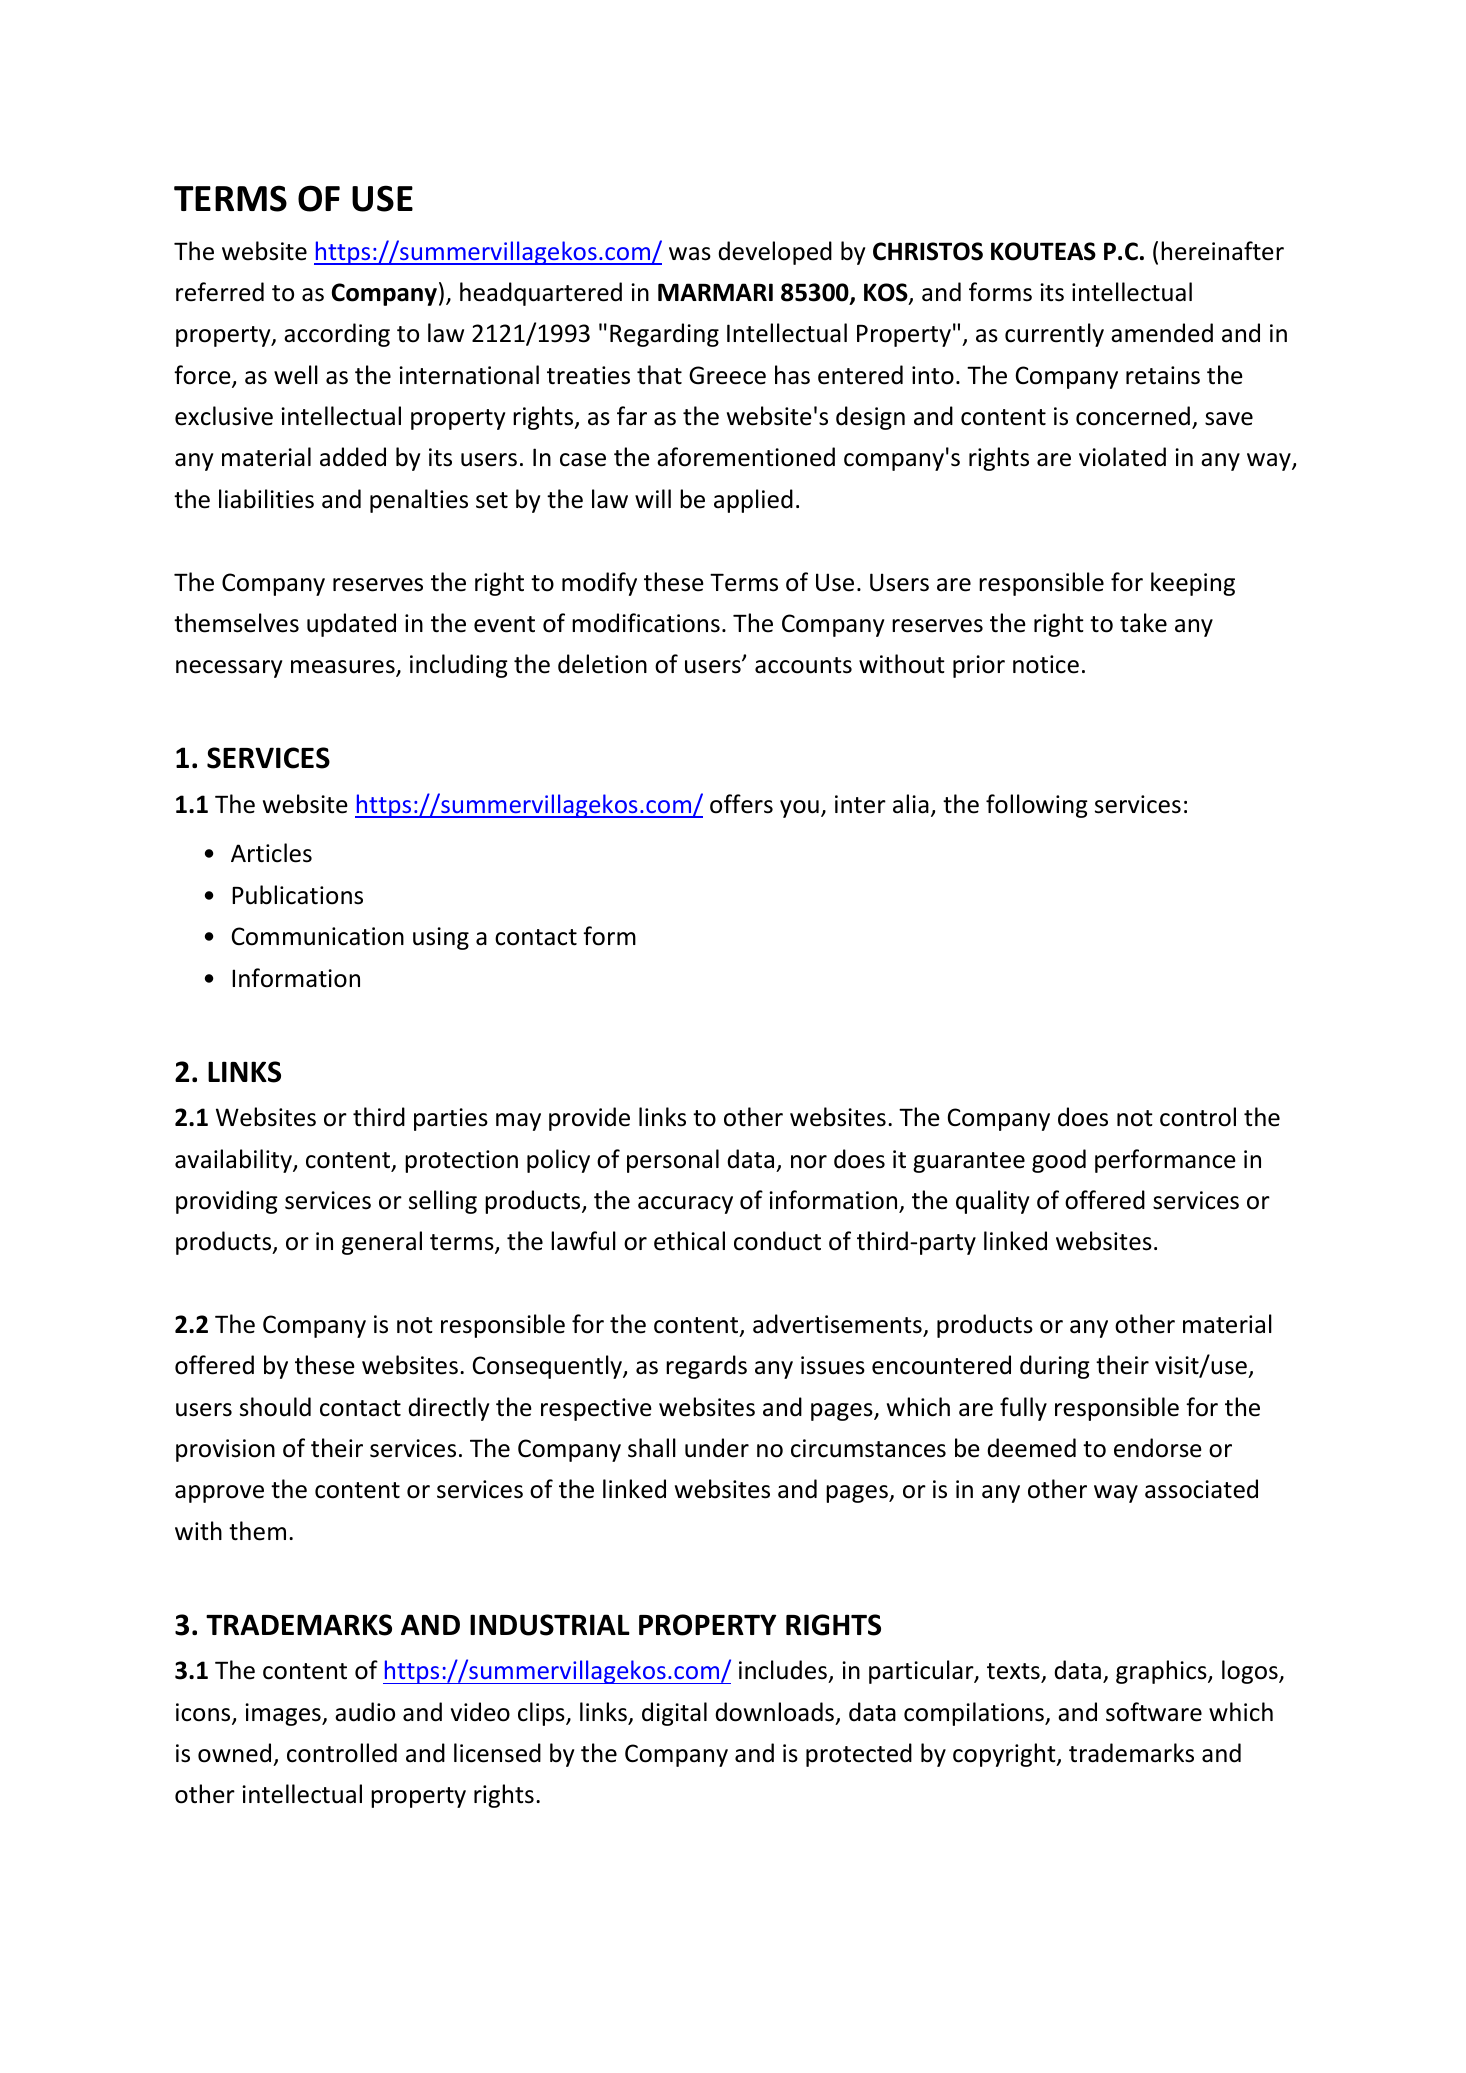  What do you see at coordinates (690, 254) in the screenshot?
I see `was` at bounding box center [690, 254].
